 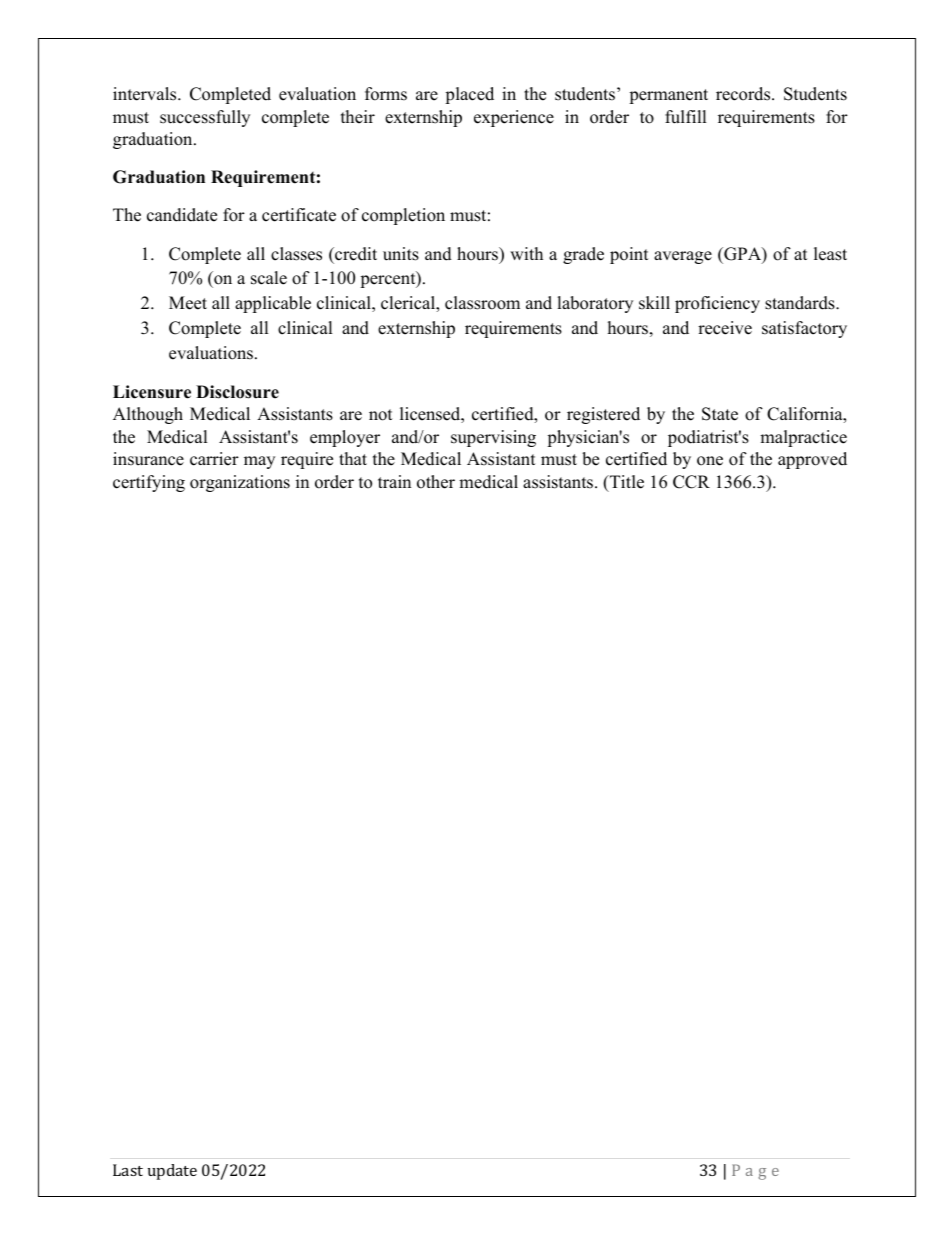 What do you see at coordinates (514, 118) in the screenshot?
I see `experience` at bounding box center [514, 118].
